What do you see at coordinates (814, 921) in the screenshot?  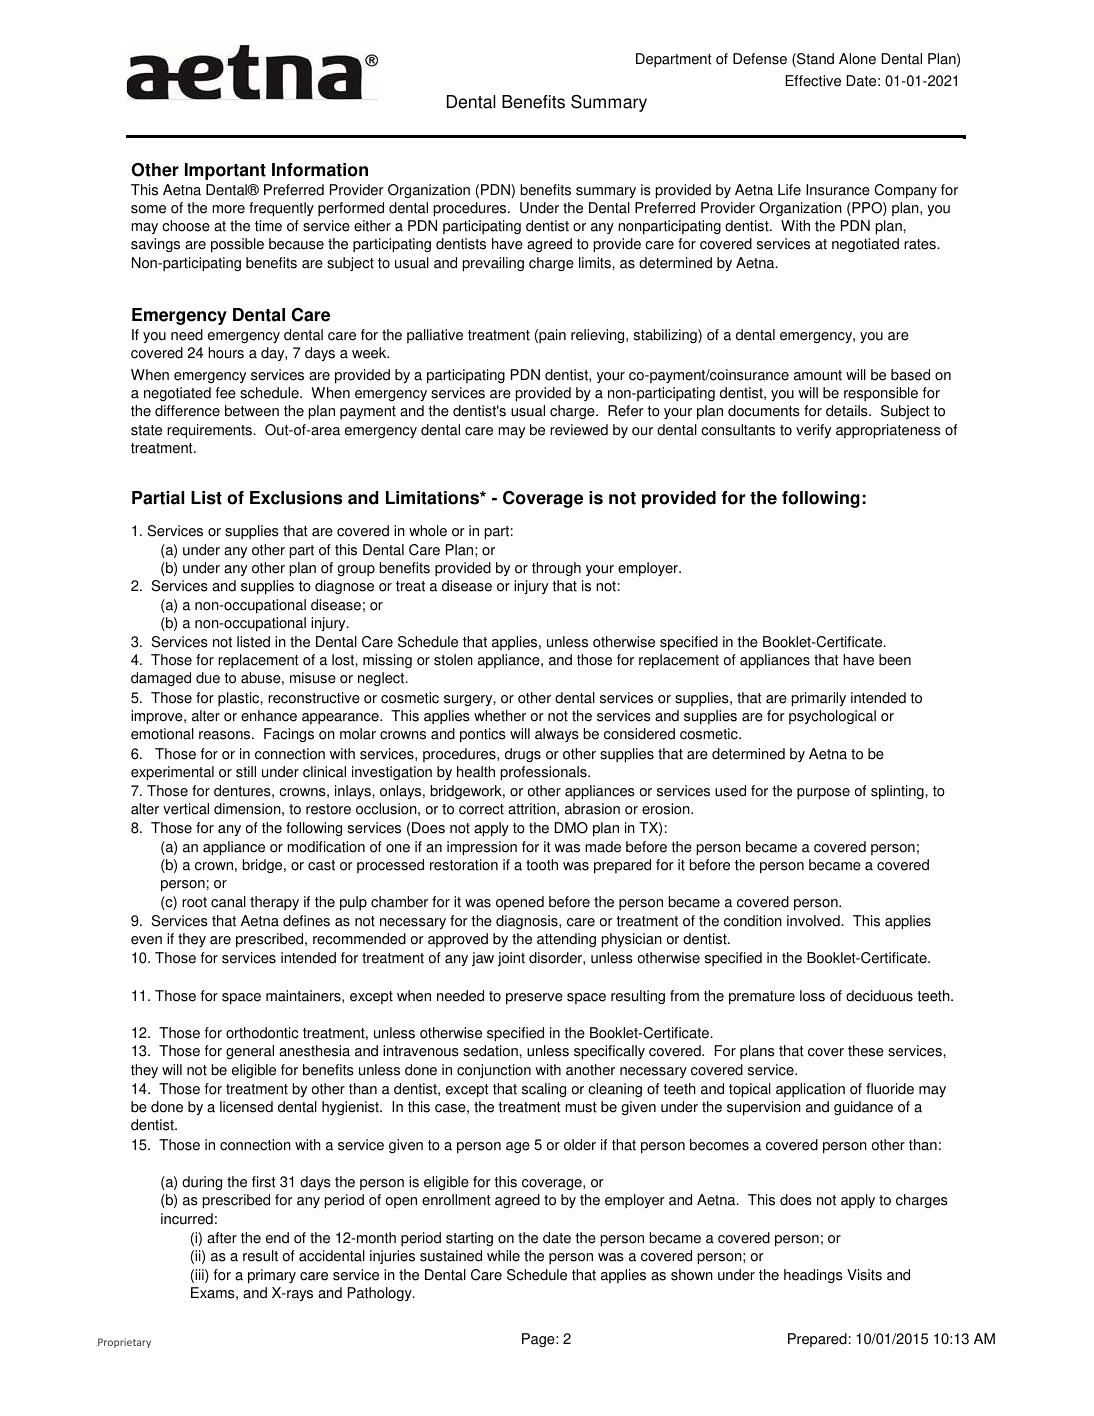 I see `involved` at bounding box center [814, 921].
